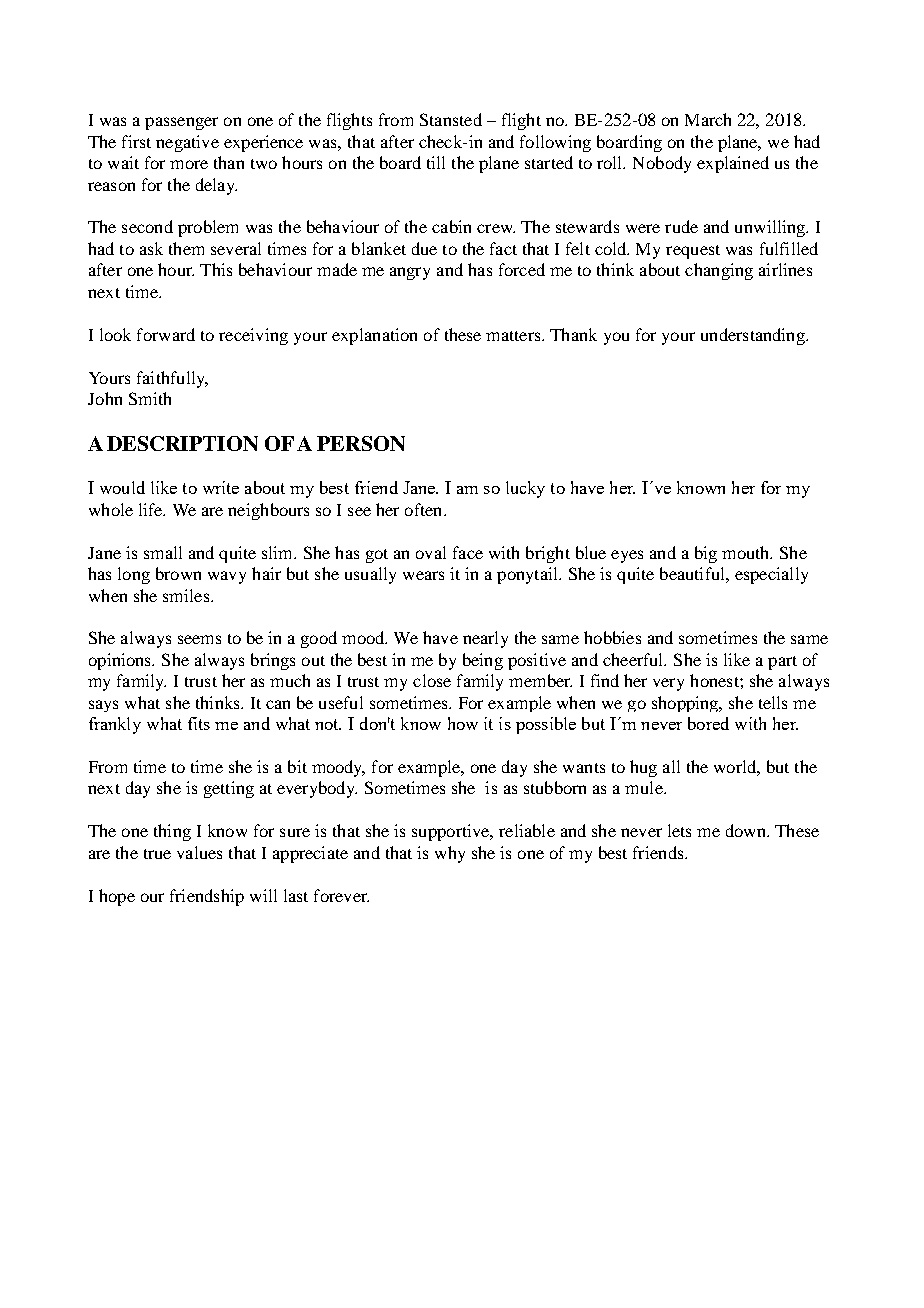 The width and height of the page is (924, 1308). What do you see at coordinates (199, 639) in the page?
I see `seems` at bounding box center [199, 639].
